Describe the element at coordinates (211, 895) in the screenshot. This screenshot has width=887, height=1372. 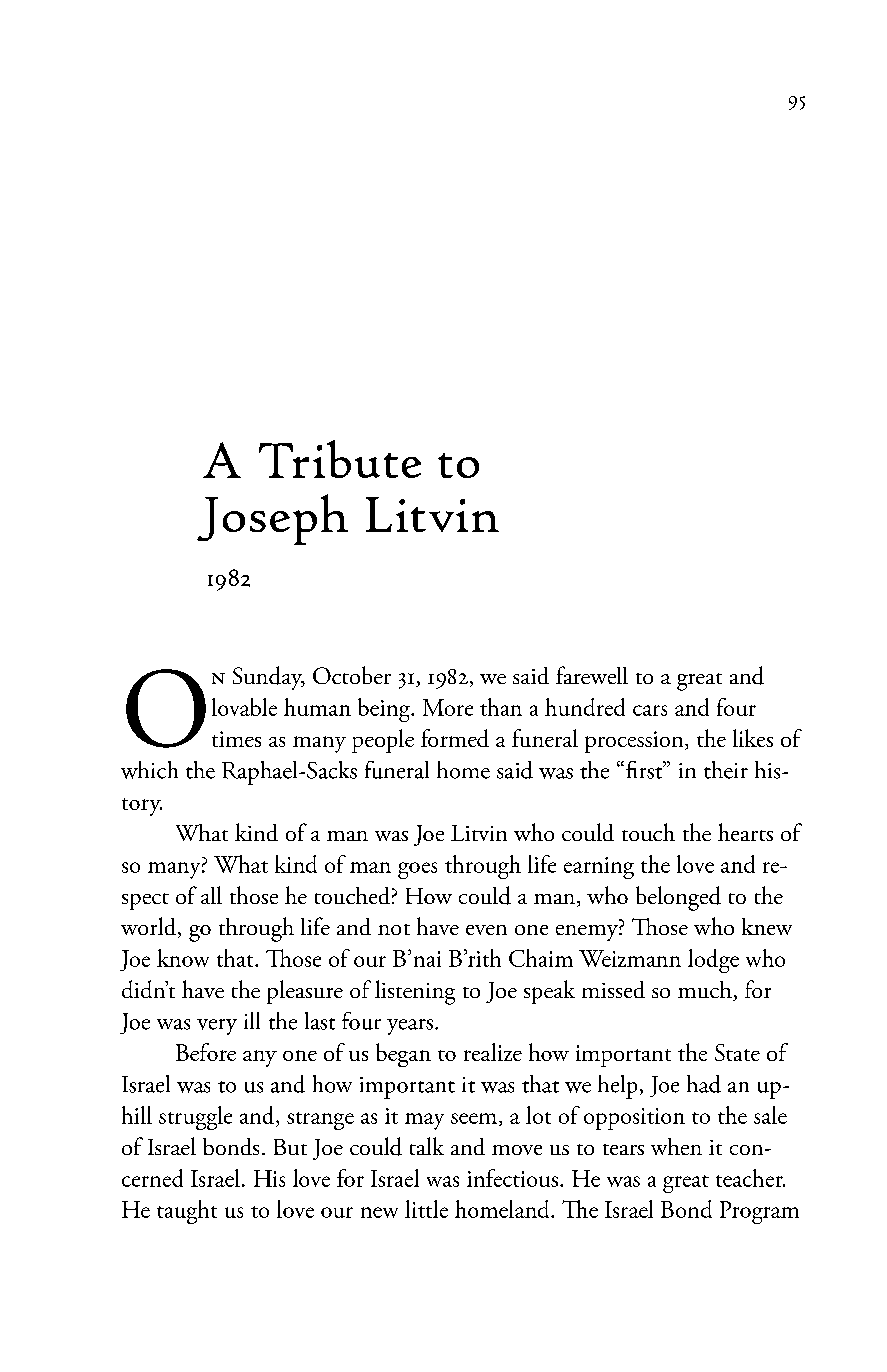
I see `all` at that location.
